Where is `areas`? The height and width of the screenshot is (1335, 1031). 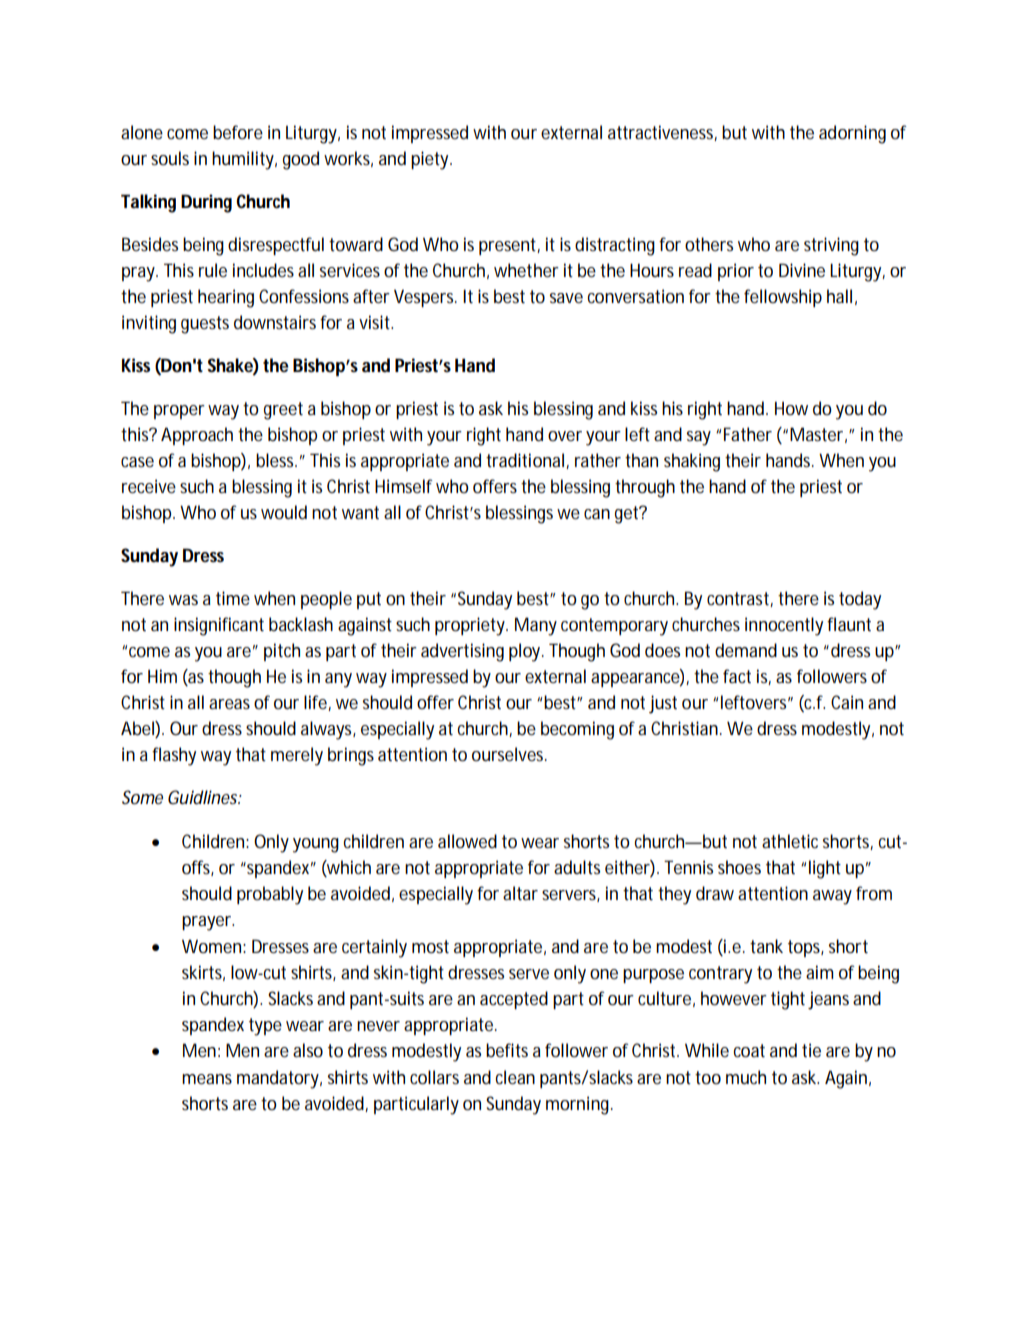
areas is located at coordinates (229, 704).
